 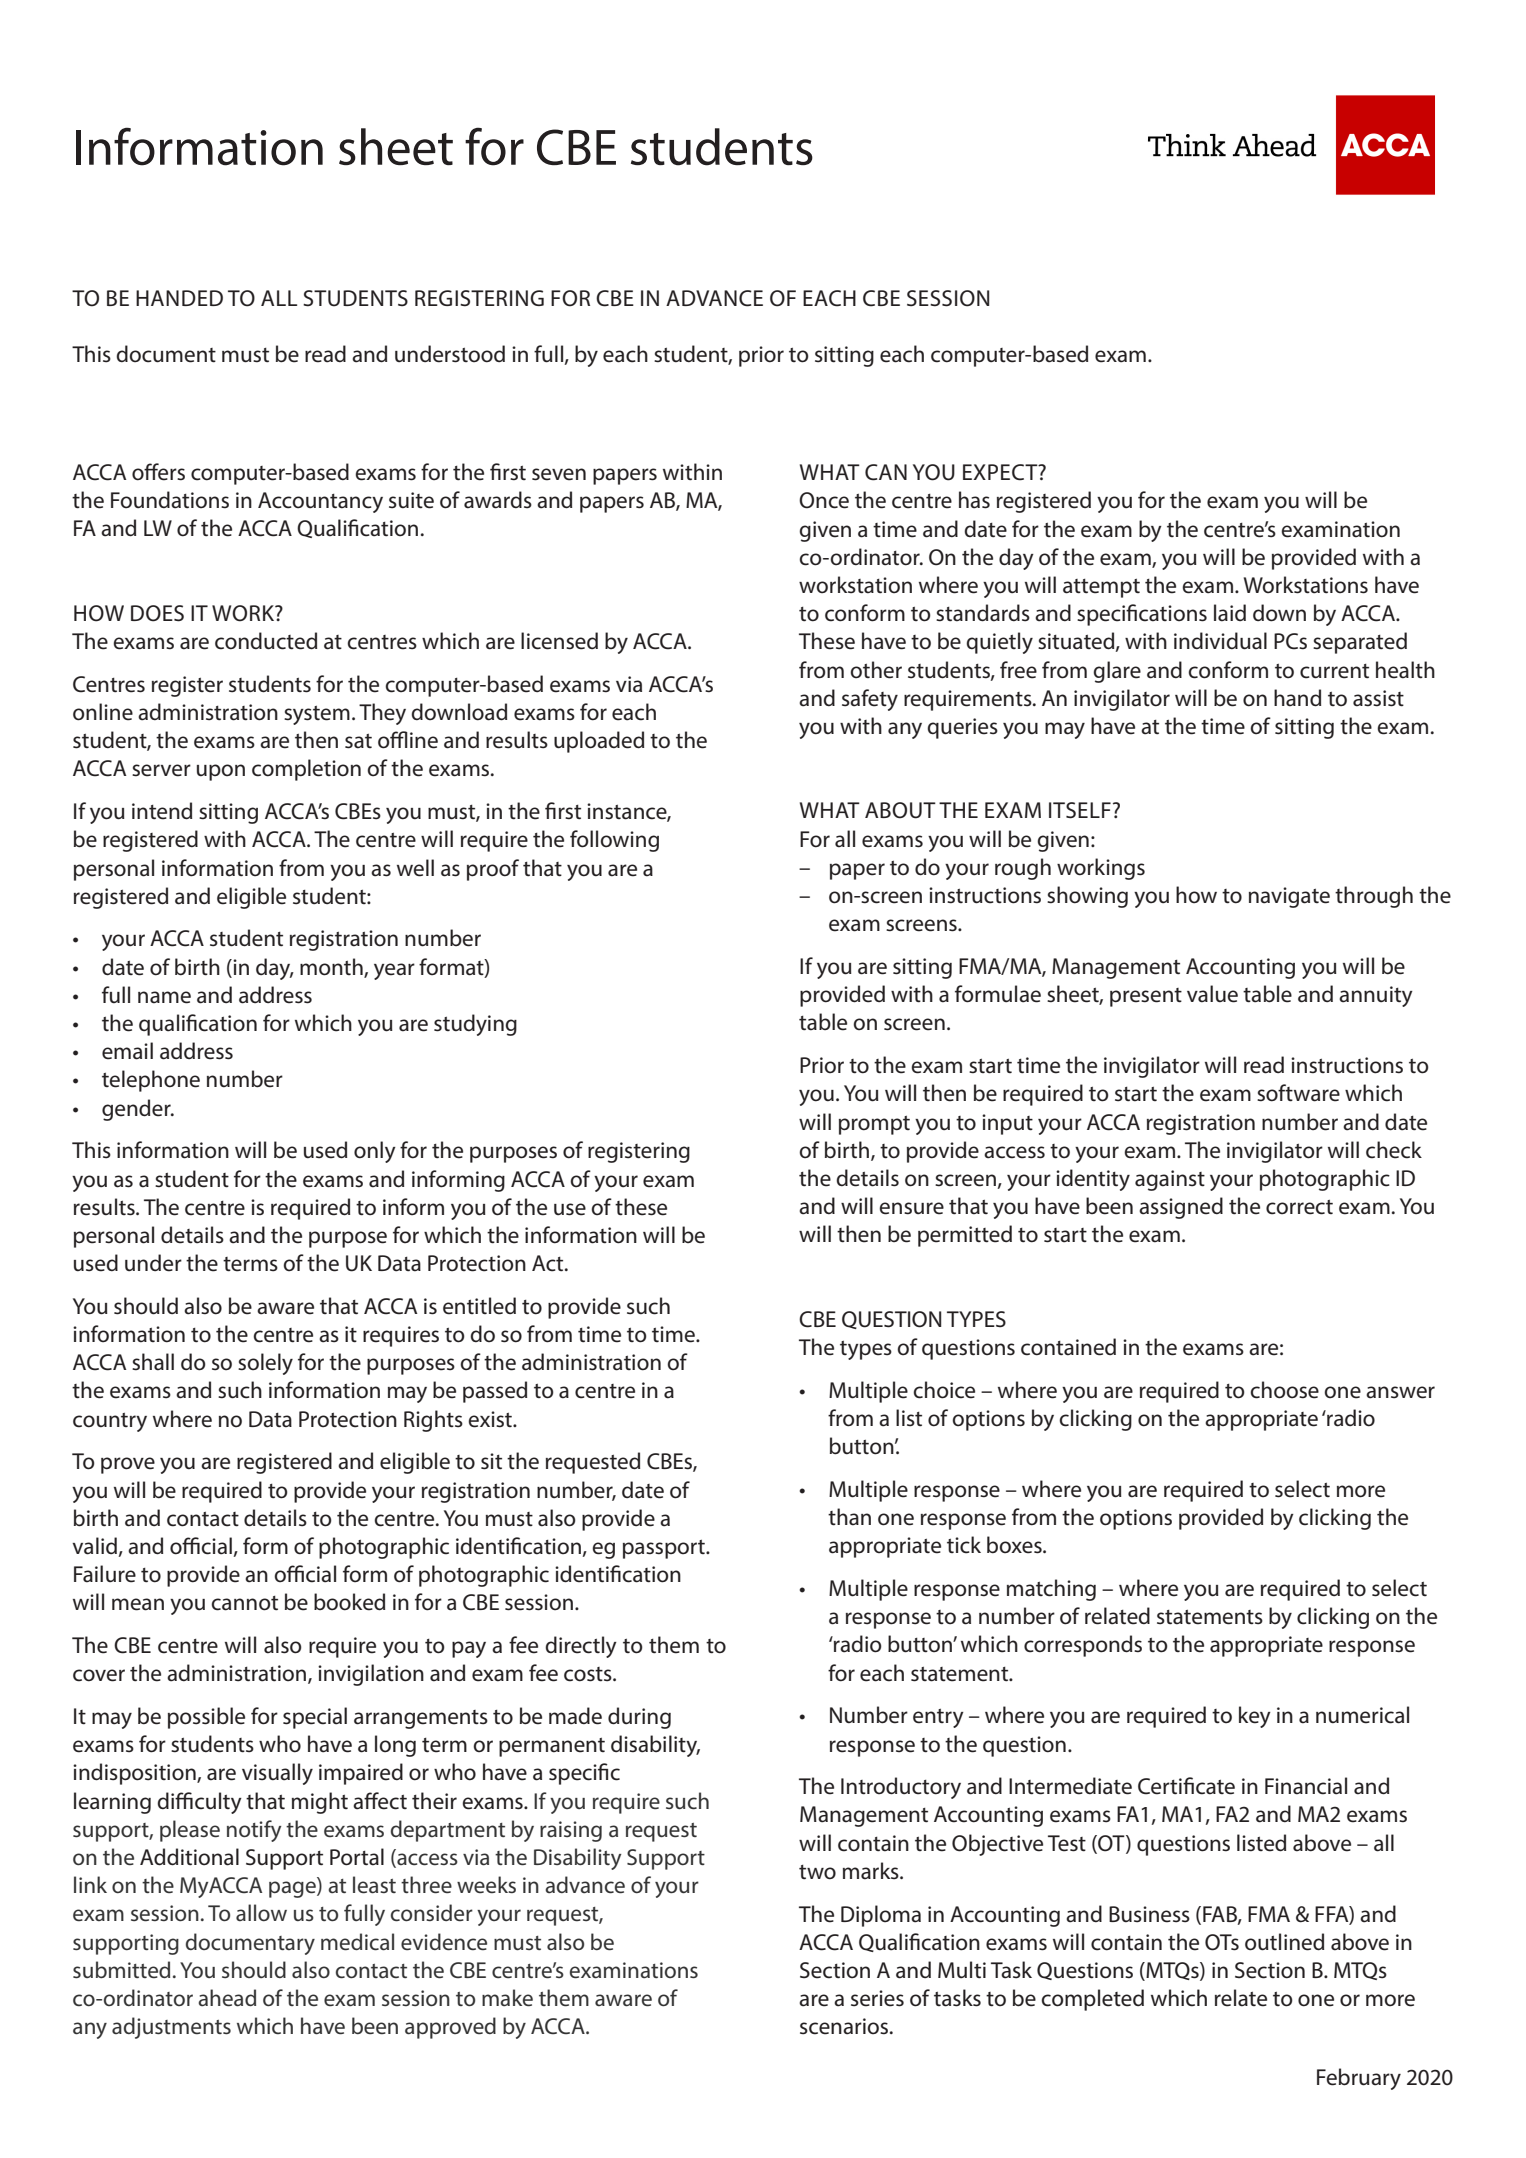 What do you see at coordinates (614, 841) in the screenshot?
I see `following` at bounding box center [614, 841].
